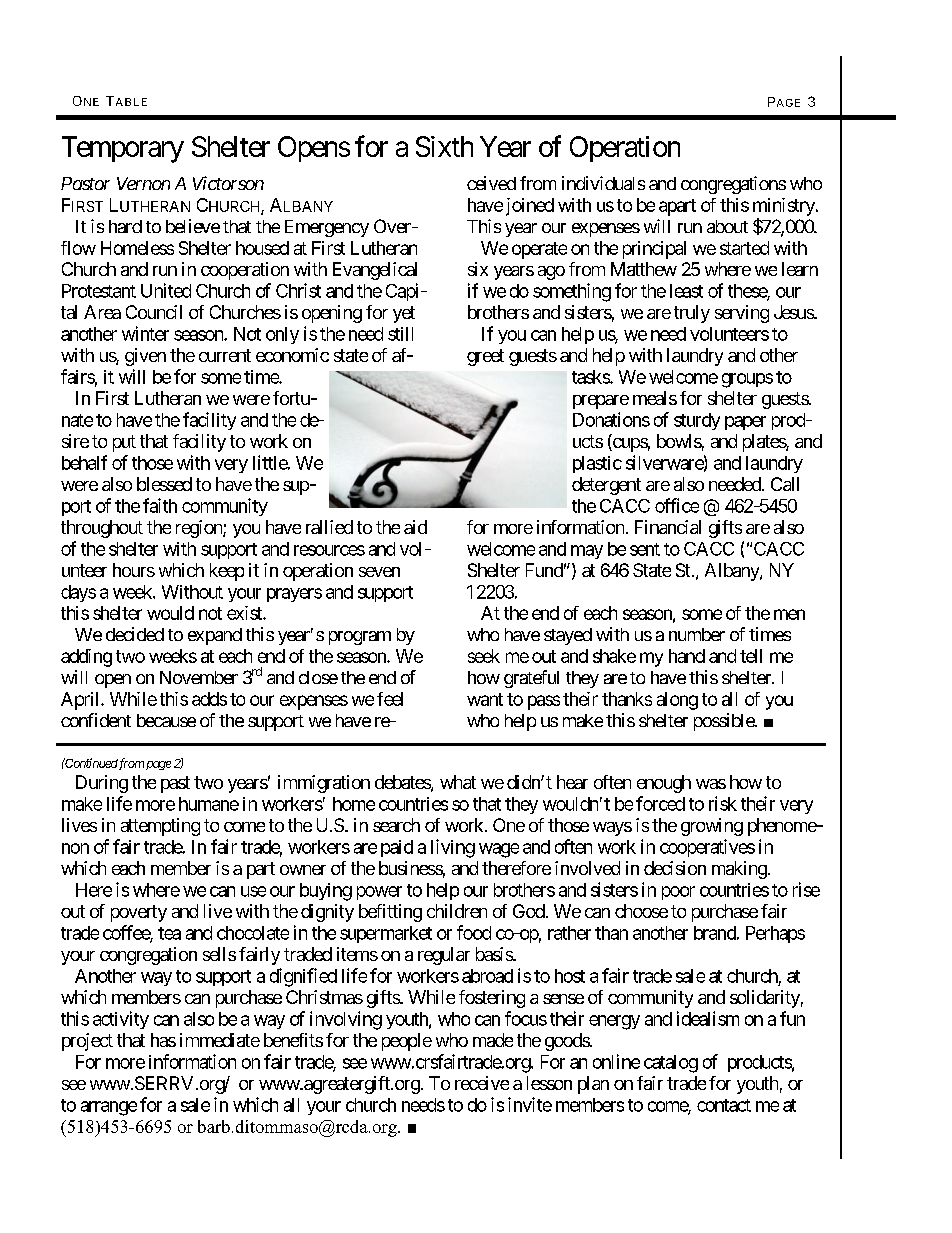 This image has height=1233, width=952. What do you see at coordinates (453, 848) in the image?
I see `living` at bounding box center [453, 848].
